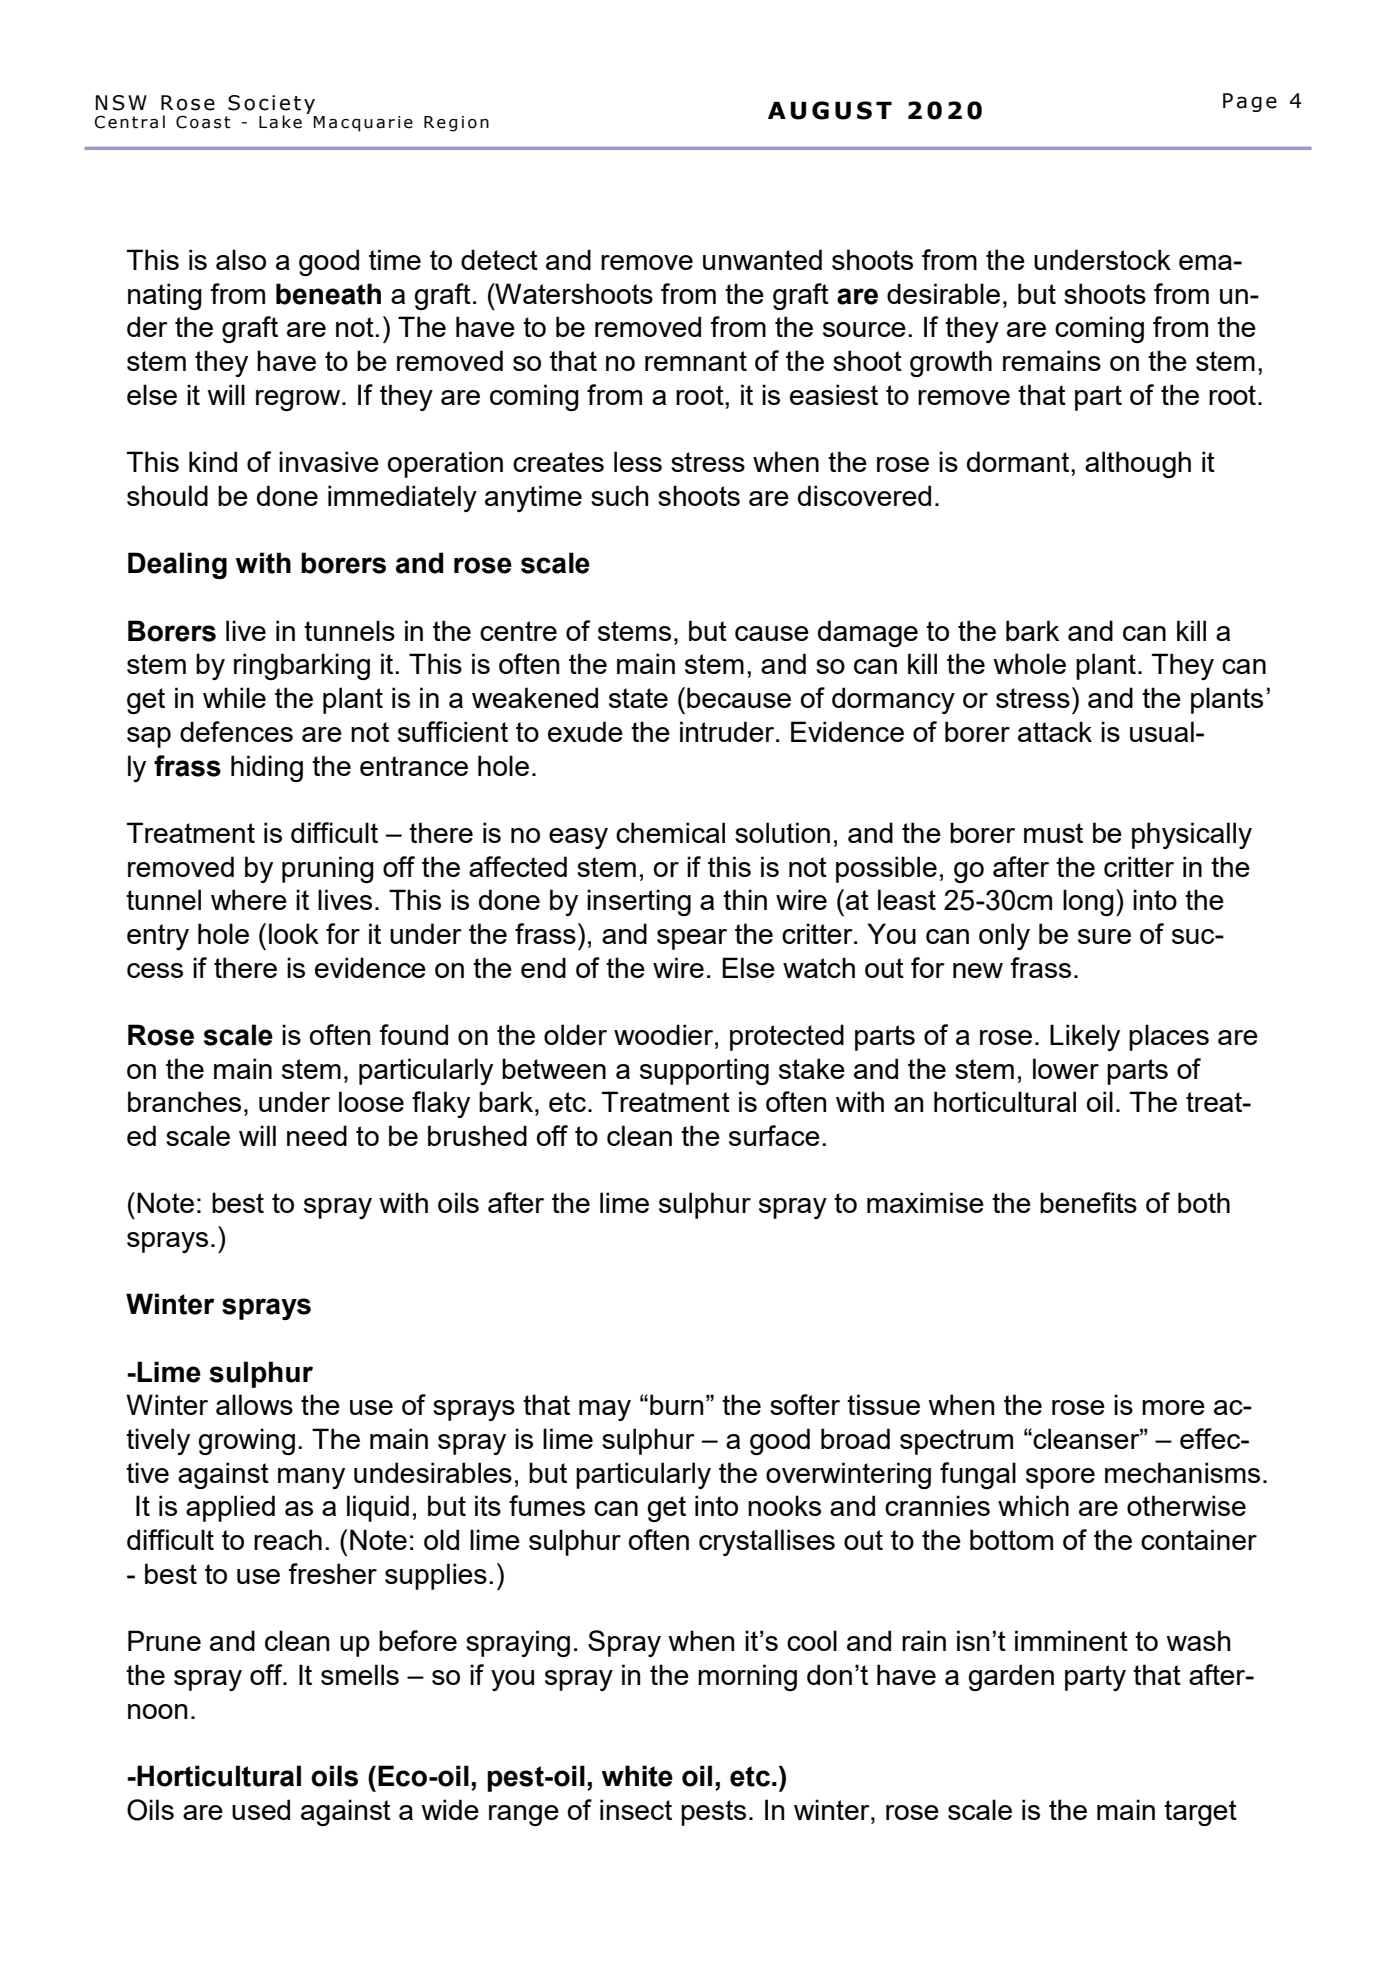 The image size is (1396, 1974). Describe the element at coordinates (261, 1809) in the image. I see `used` at that location.
